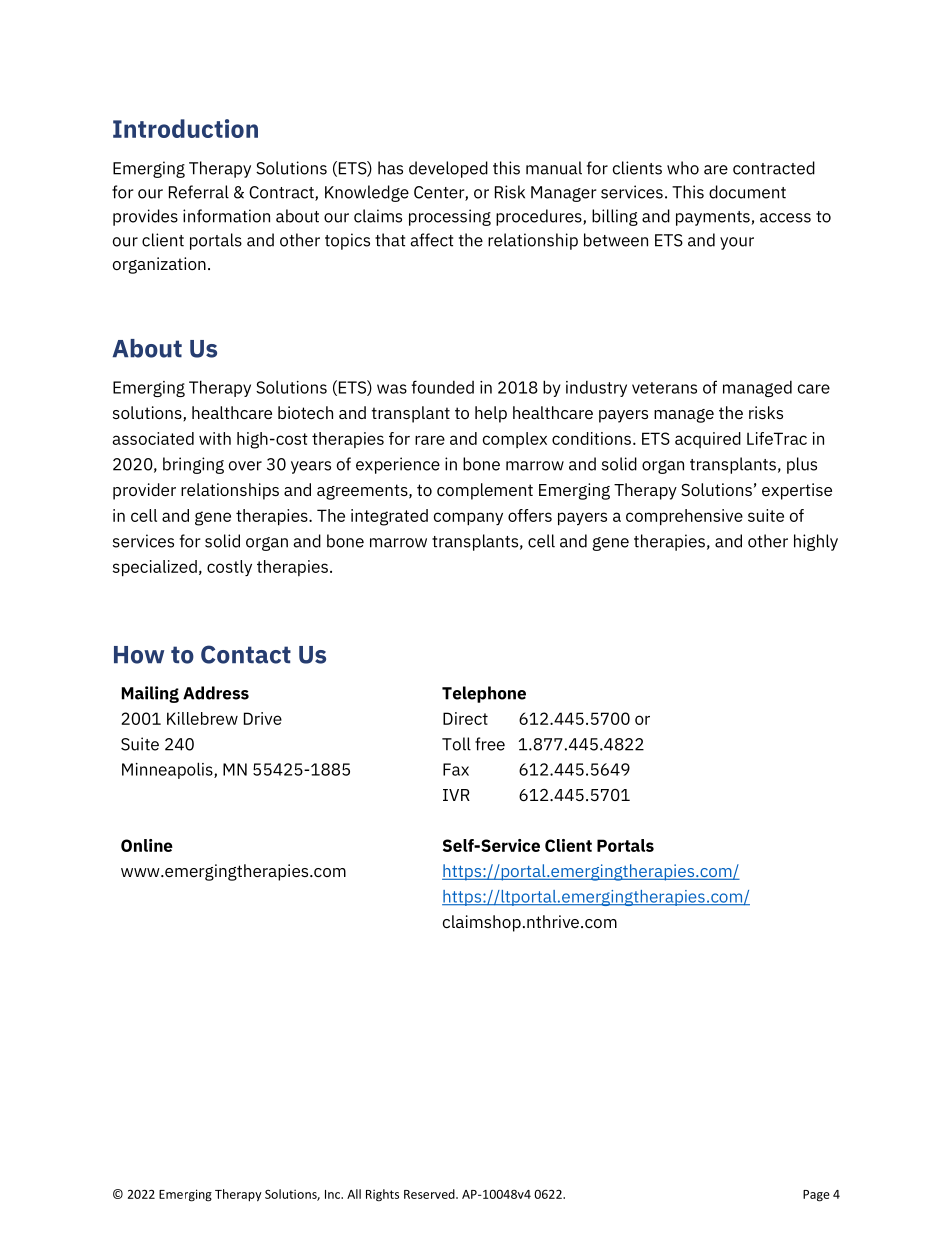 The image size is (952, 1233). Describe the element at coordinates (430, 1194) in the screenshot. I see `Reserved` at that location.
